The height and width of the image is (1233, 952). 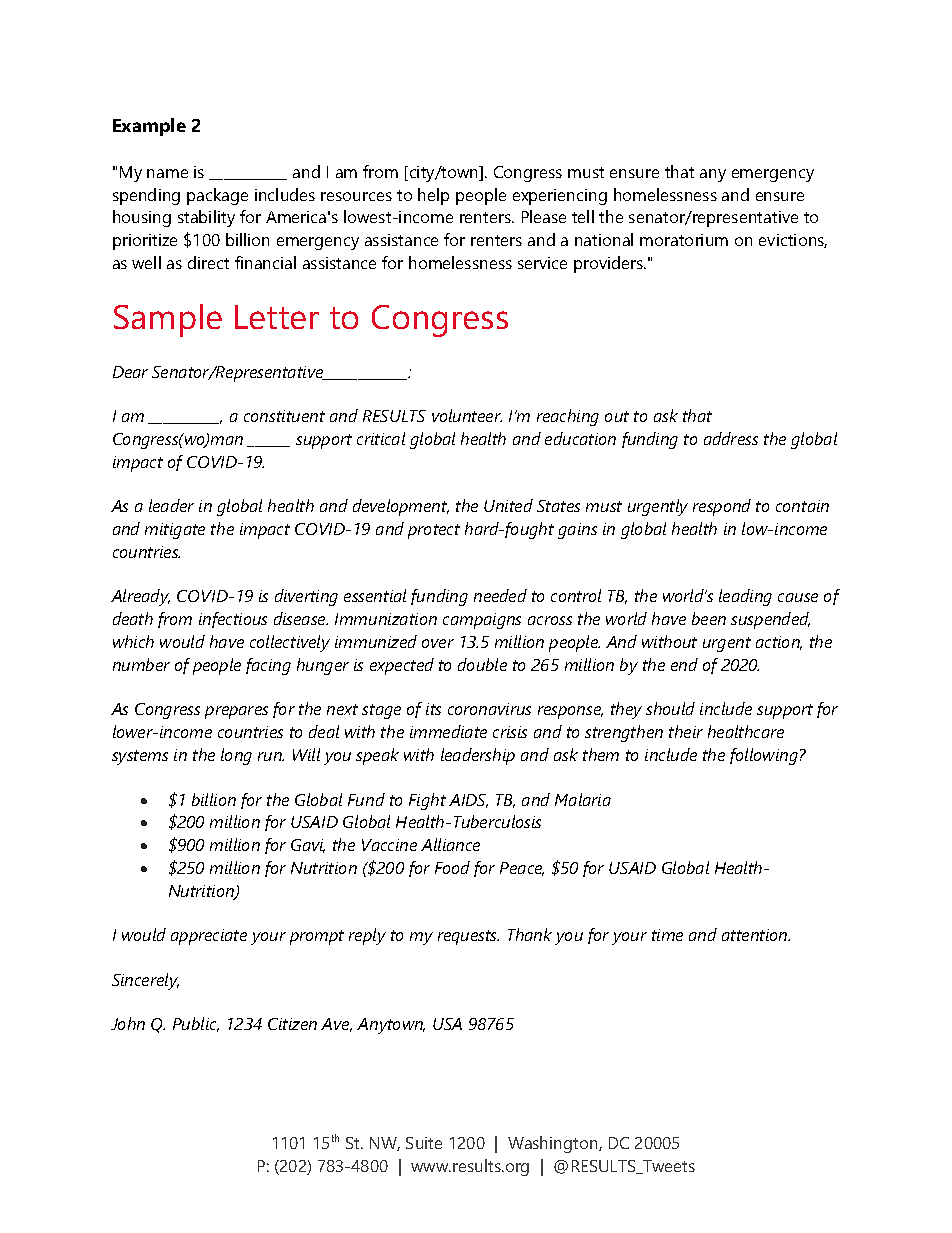 I want to click on Washington, so click(x=554, y=1144).
